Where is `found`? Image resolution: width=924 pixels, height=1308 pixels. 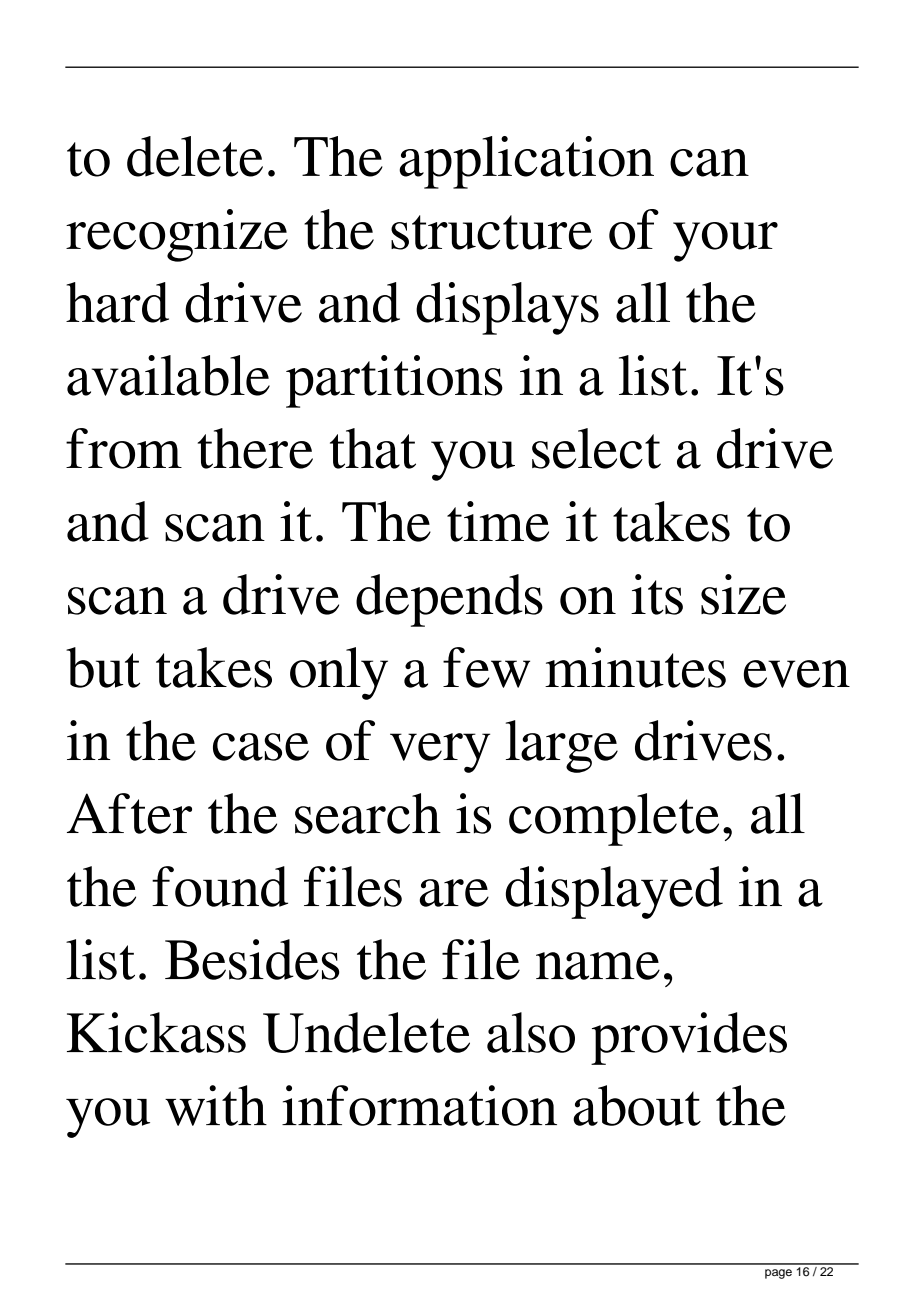
found is located at coordinates (220, 886).
